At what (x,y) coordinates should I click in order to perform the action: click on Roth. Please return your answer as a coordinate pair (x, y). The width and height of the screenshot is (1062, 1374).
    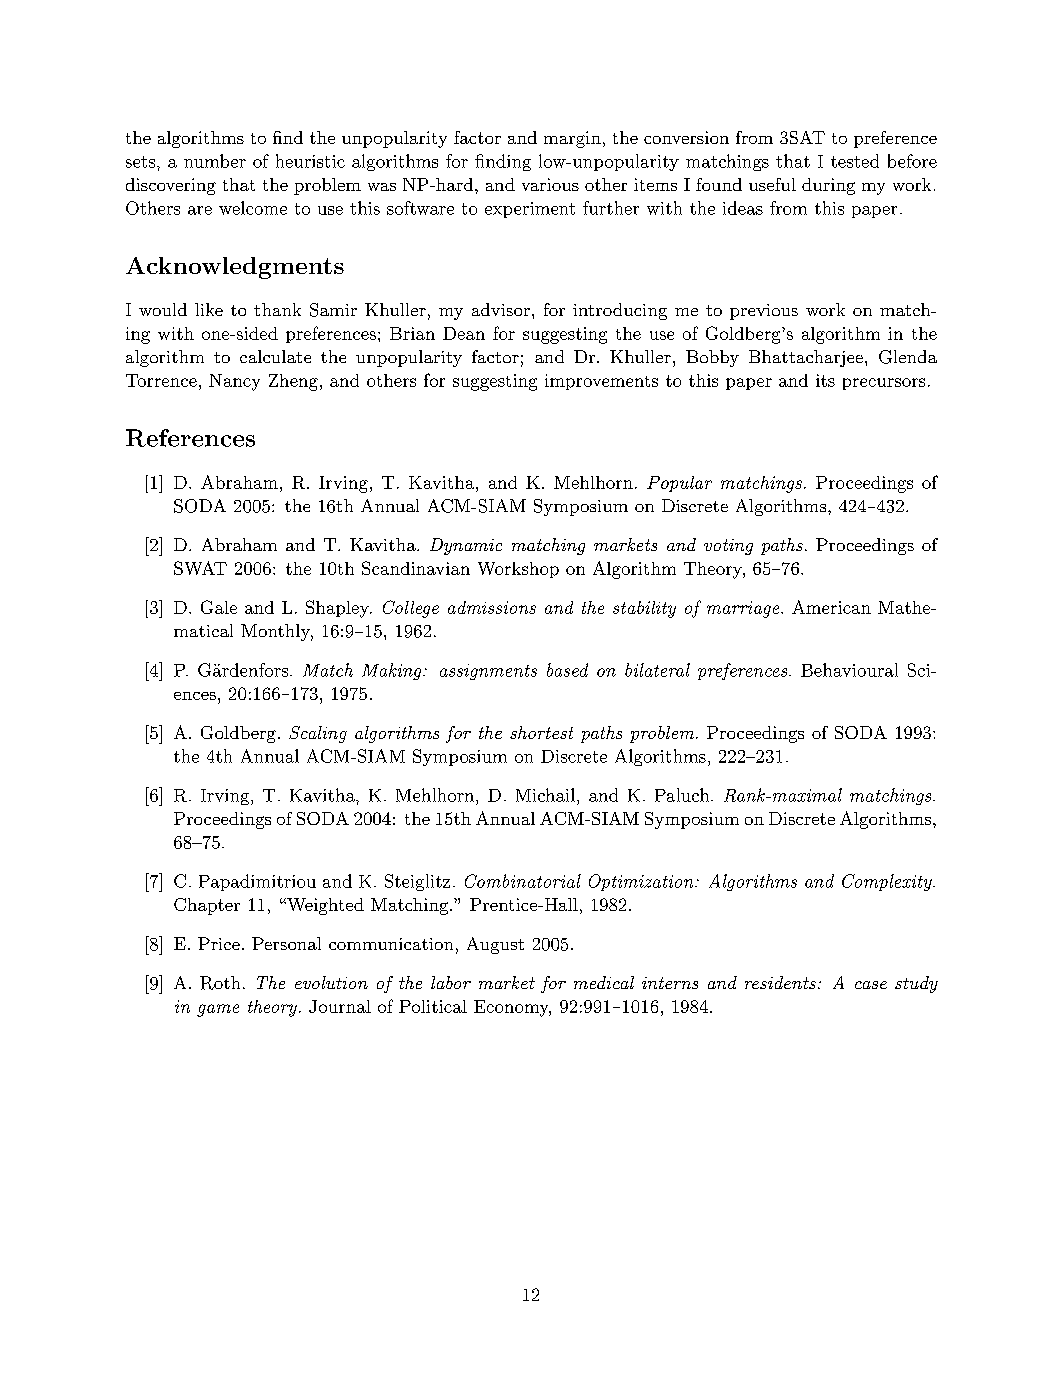
    Looking at the image, I should click on (220, 983).
